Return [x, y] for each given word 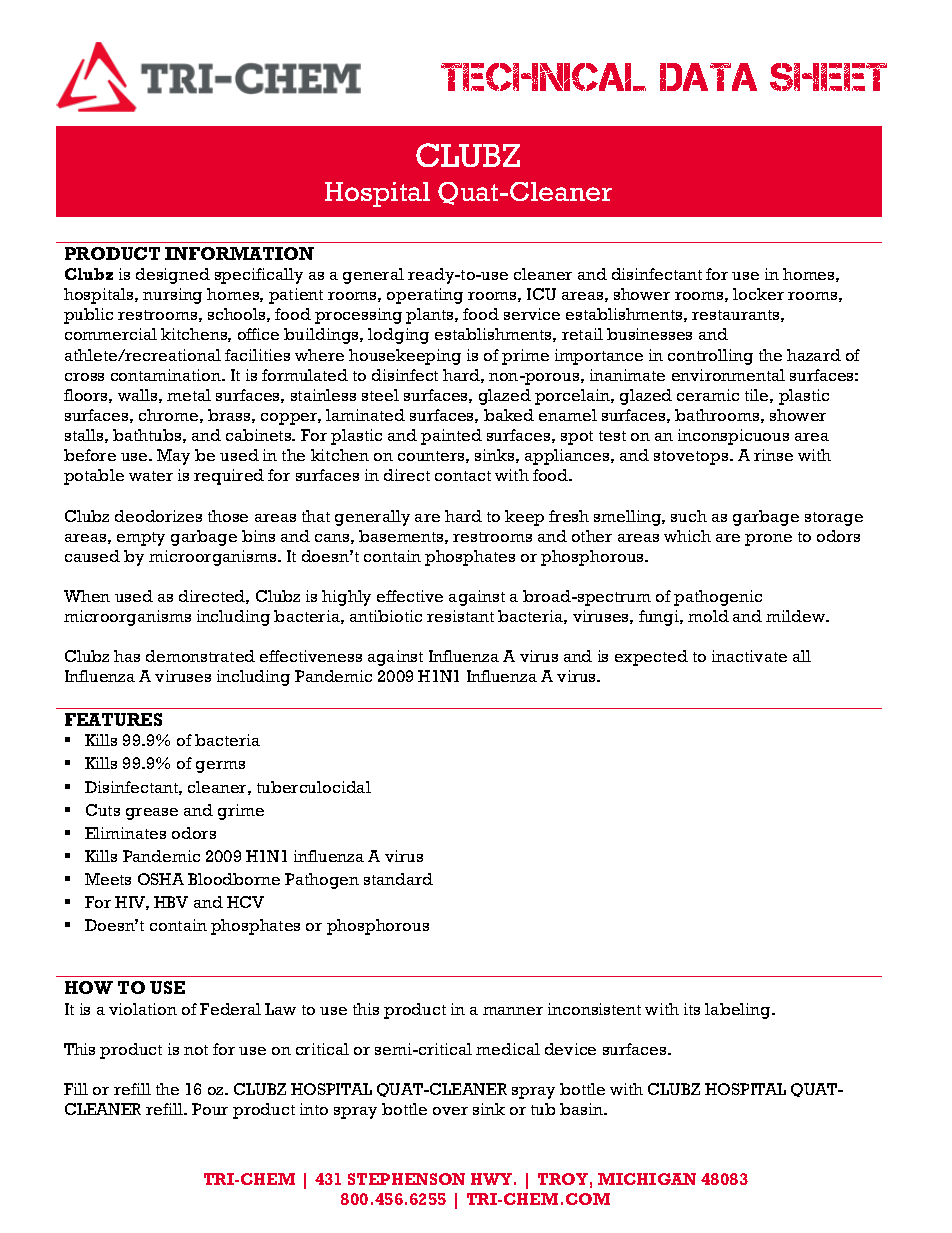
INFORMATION [239, 253]
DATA [708, 77]
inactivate [749, 656]
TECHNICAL [543, 77]
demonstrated [200, 656]
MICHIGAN [647, 1179]
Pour [210, 1109]
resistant [460, 616]
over [450, 1111]
